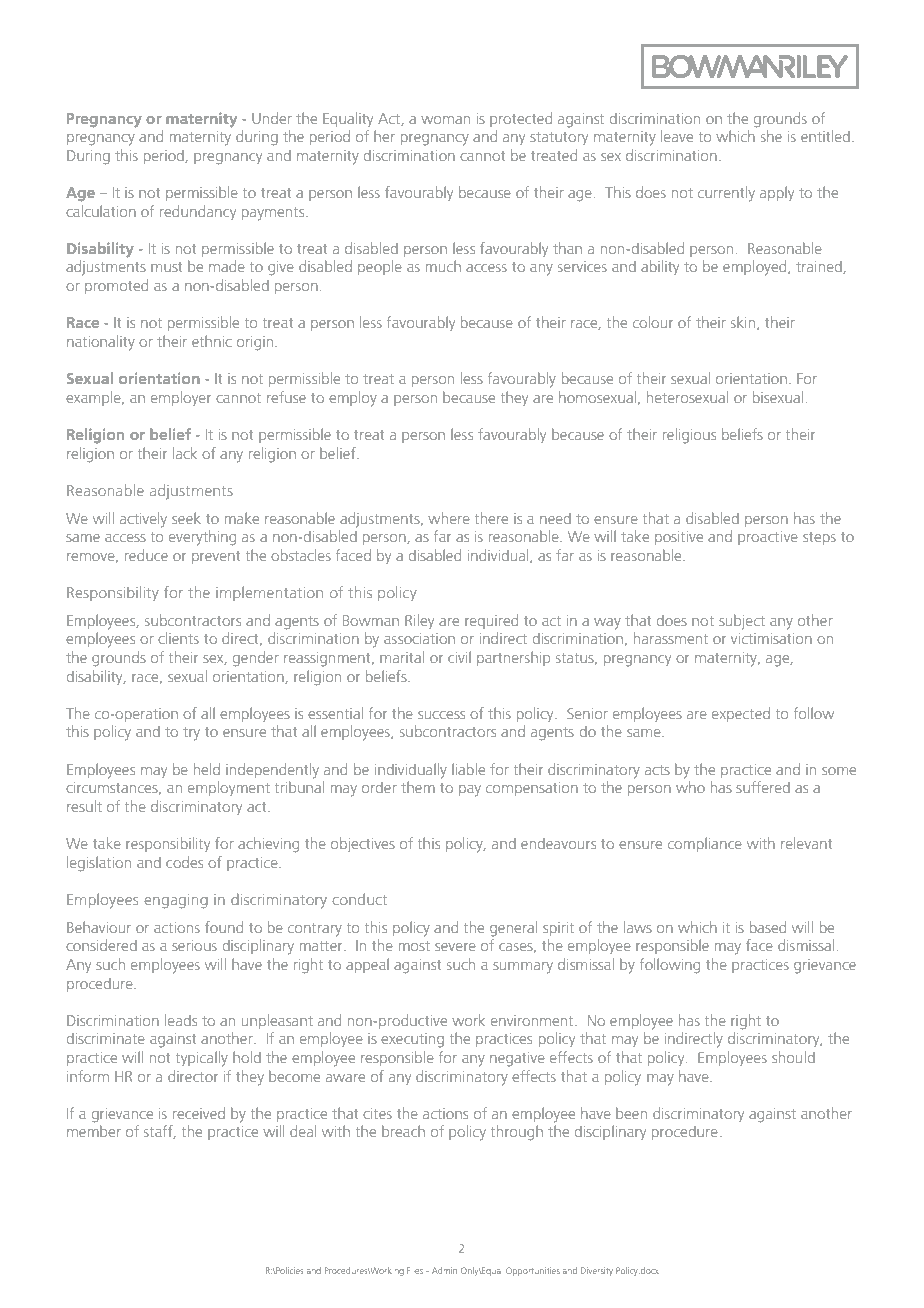  Describe the element at coordinates (597, 1271) in the screenshot. I see `Diversity` at that location.
